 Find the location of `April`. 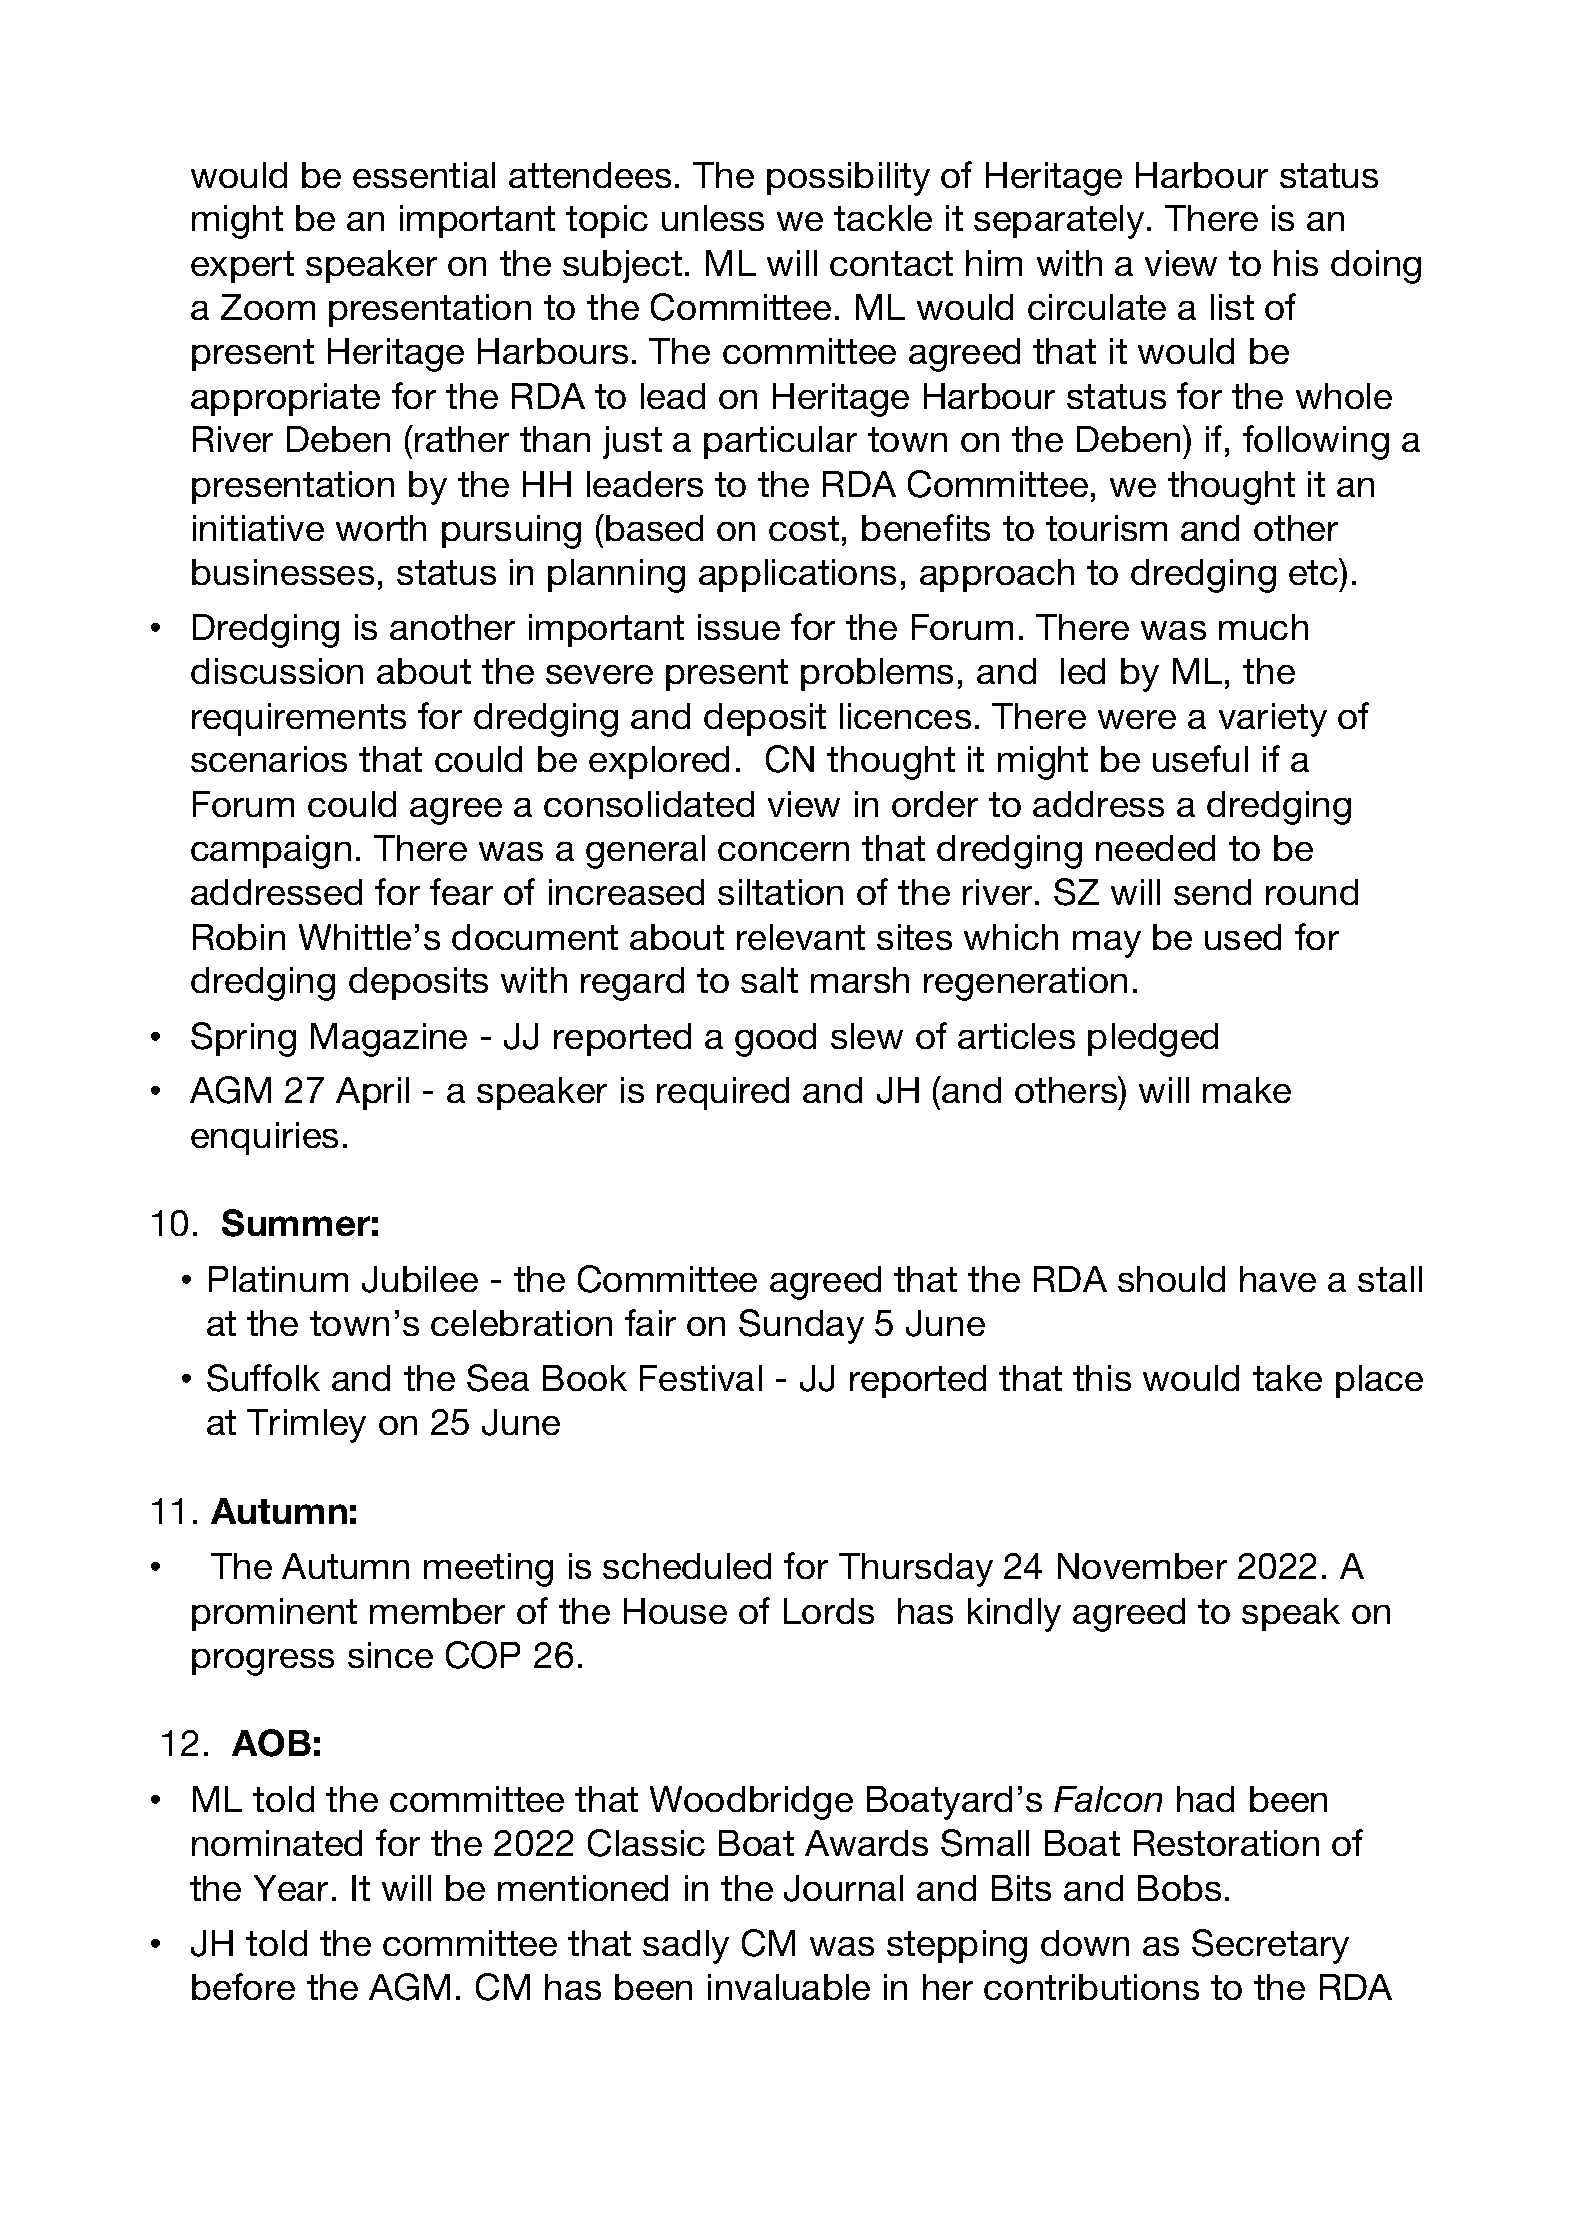

April is located at coordinates (372, 1093).
